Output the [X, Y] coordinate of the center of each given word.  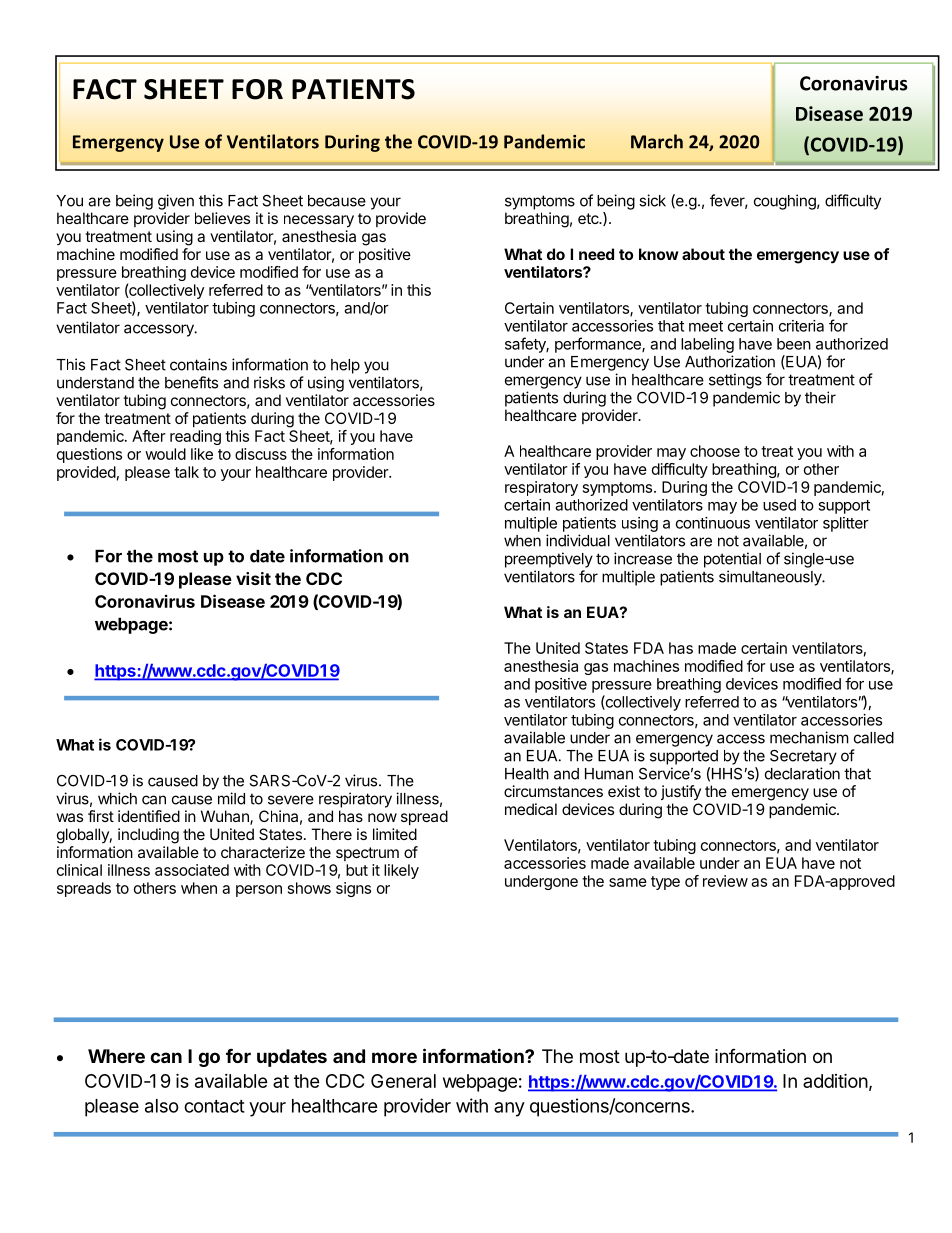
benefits [191, 382]
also [162, 1106]
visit [253, 578]
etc [589, 218]
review [725, 881]
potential [732, 560]
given [176, 202]
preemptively [549, 560]
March [657, 141]
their [820, 397]
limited [395, 834]
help [345, 366]
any [509, 1109]
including [148, 836]
